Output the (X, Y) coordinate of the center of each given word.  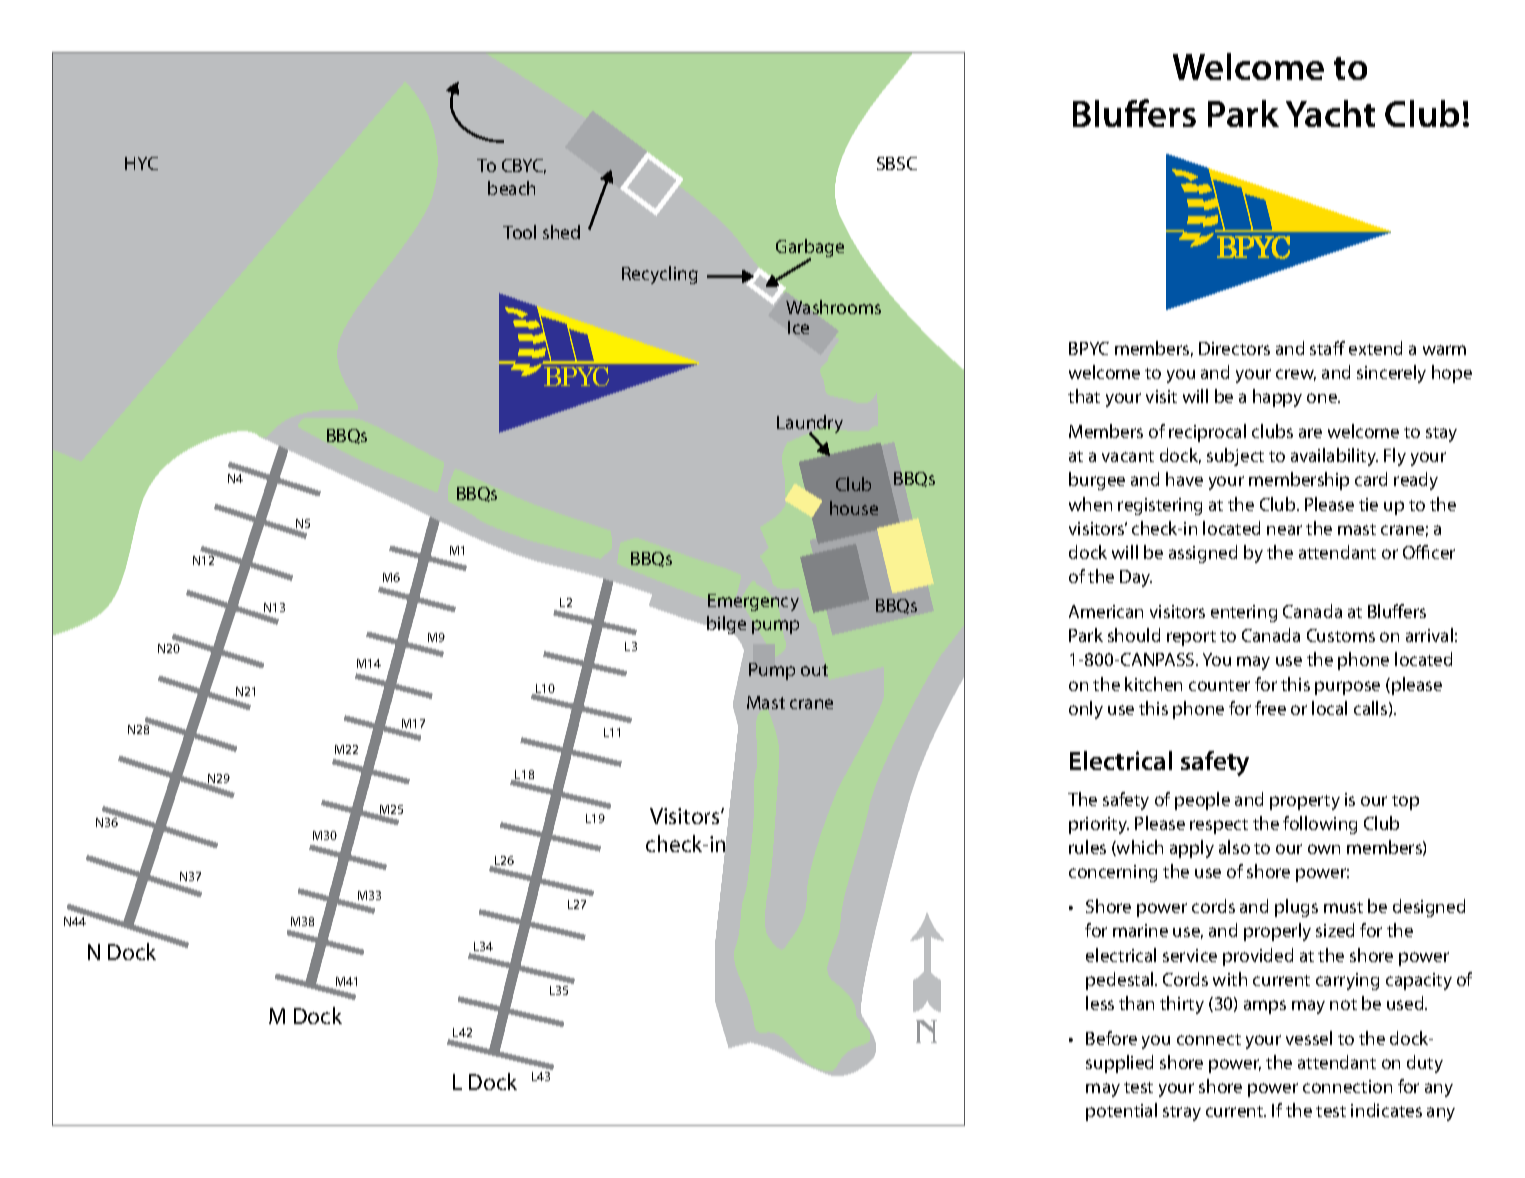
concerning (1113, 873)
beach (511, 188)
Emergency (753, 602)
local (1329, 708)
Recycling (660, 275)
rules (1087, 847)
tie (1368, 504)
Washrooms (833, 307)
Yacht (1330, 113)
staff (1327, 348)
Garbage (810, 249)
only (1086, 710)
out (814, 670)
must (1343, 907)
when (1090, 504)
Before (1111, 1038)
